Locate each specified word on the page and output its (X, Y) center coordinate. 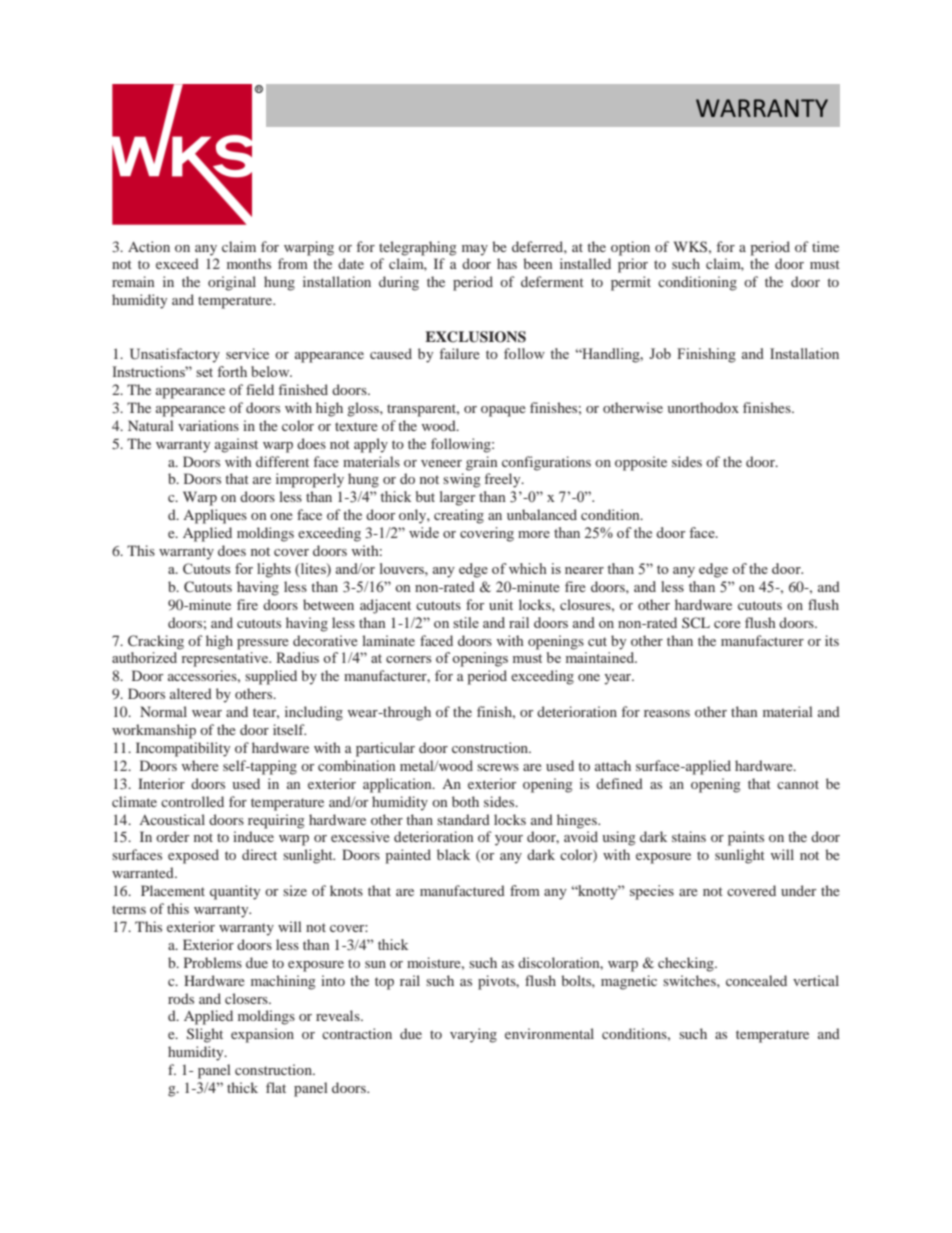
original (232, 283)
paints (746, 838)
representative (226, 659)
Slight (205, 1035)
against (236, 445)
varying (473, 1035)
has (507, 263)
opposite (641, 463)
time (825, 246)
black (453, 854)
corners (408, 659)
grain (481, 463)
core (727, 624)
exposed (193, 856)
